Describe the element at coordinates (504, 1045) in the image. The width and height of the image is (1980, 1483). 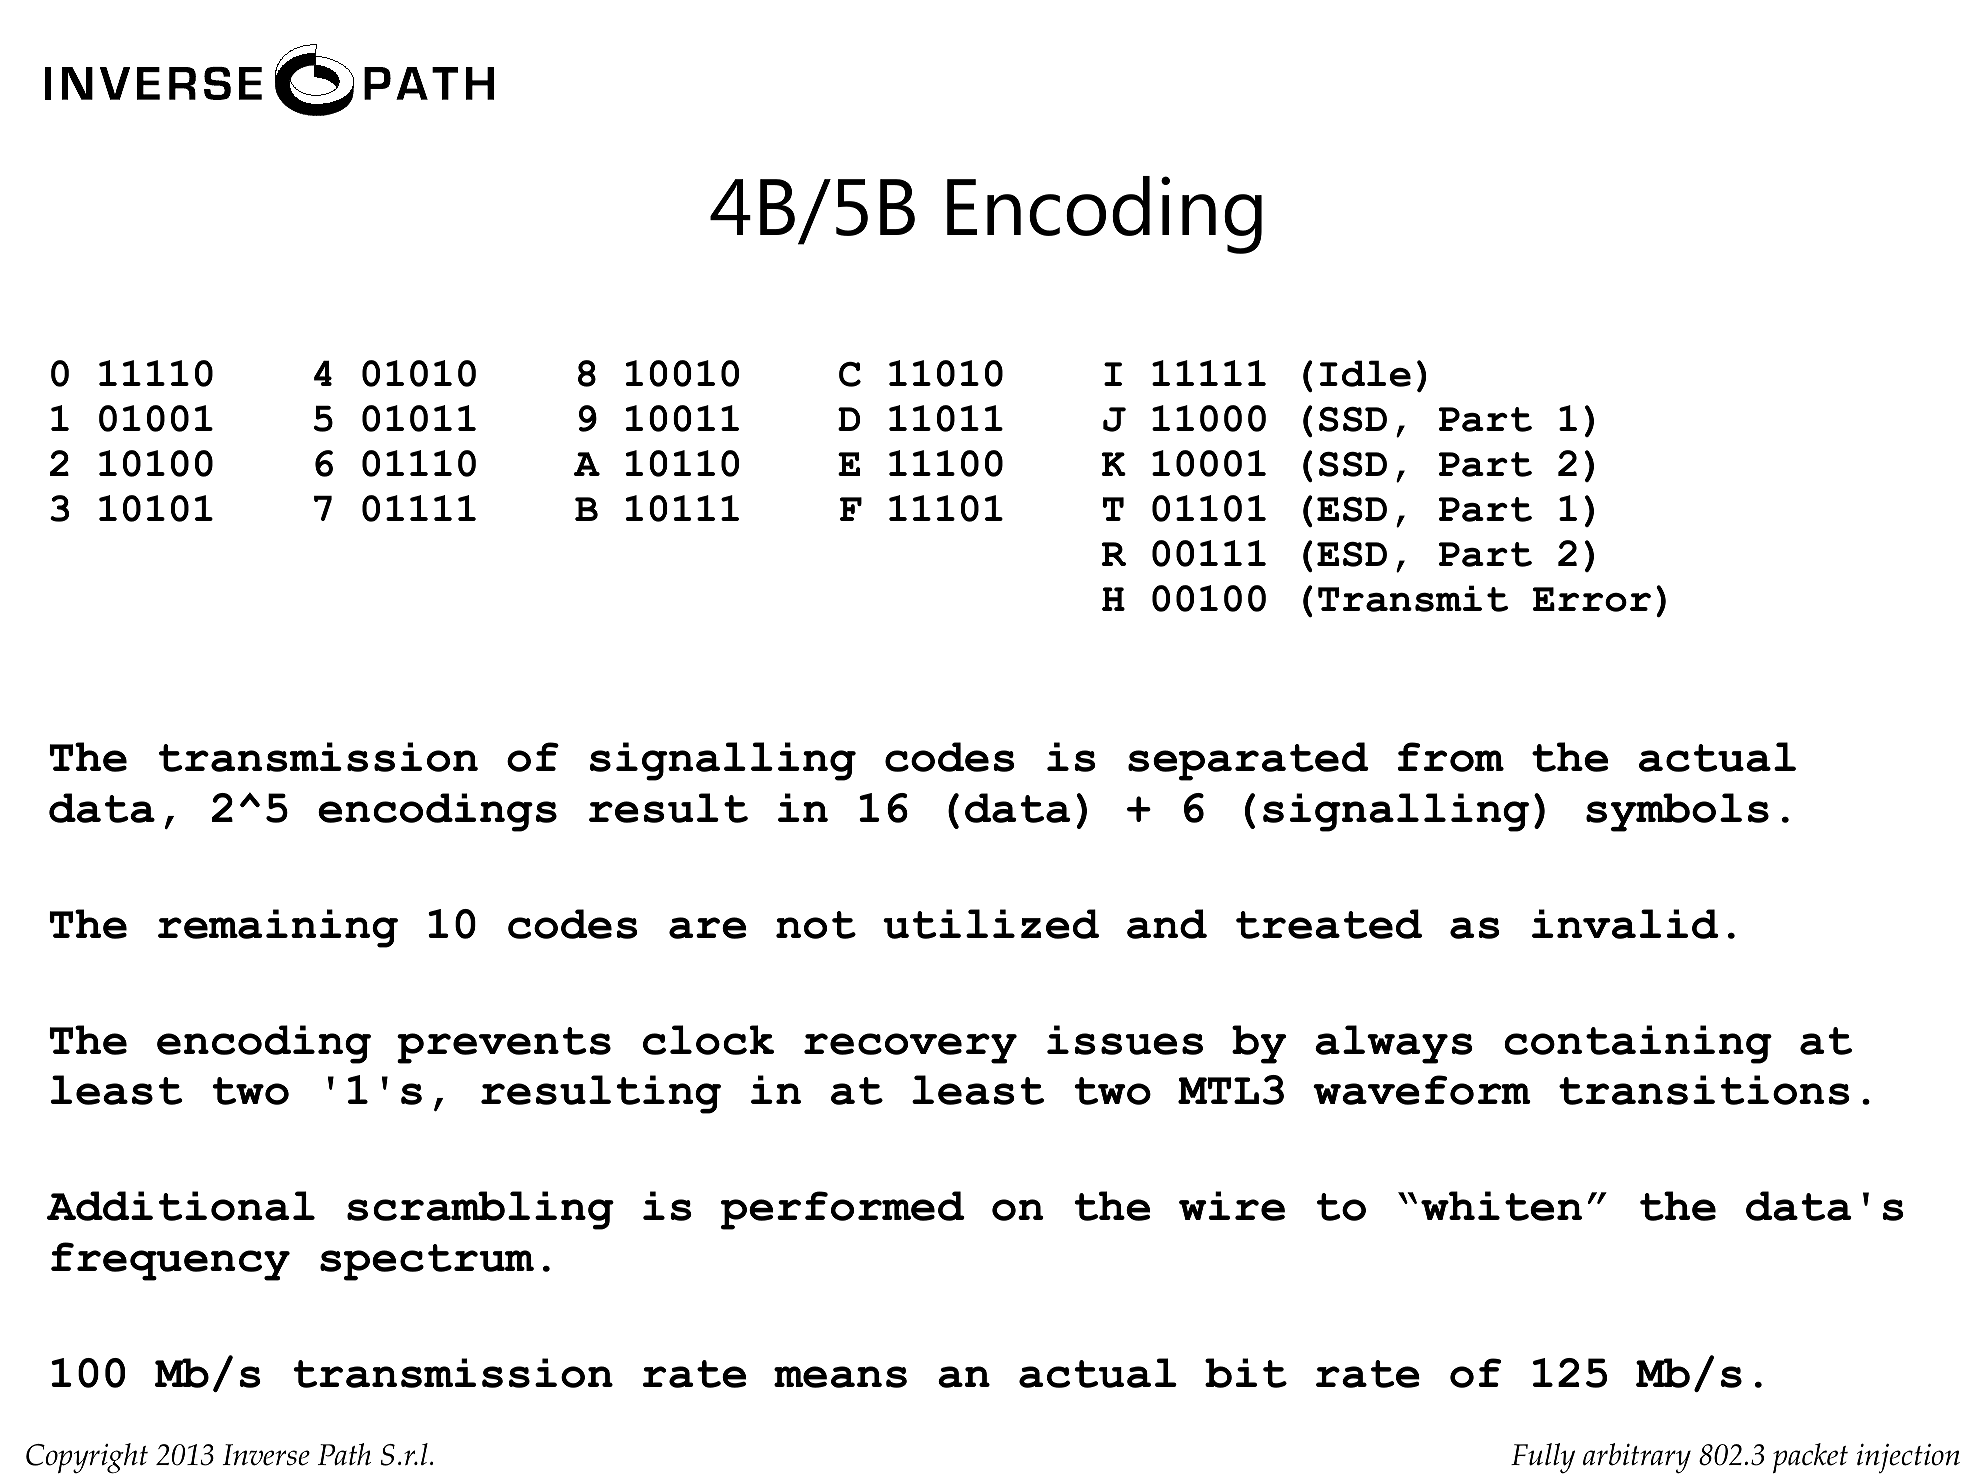
I see `prevents` at that location.
